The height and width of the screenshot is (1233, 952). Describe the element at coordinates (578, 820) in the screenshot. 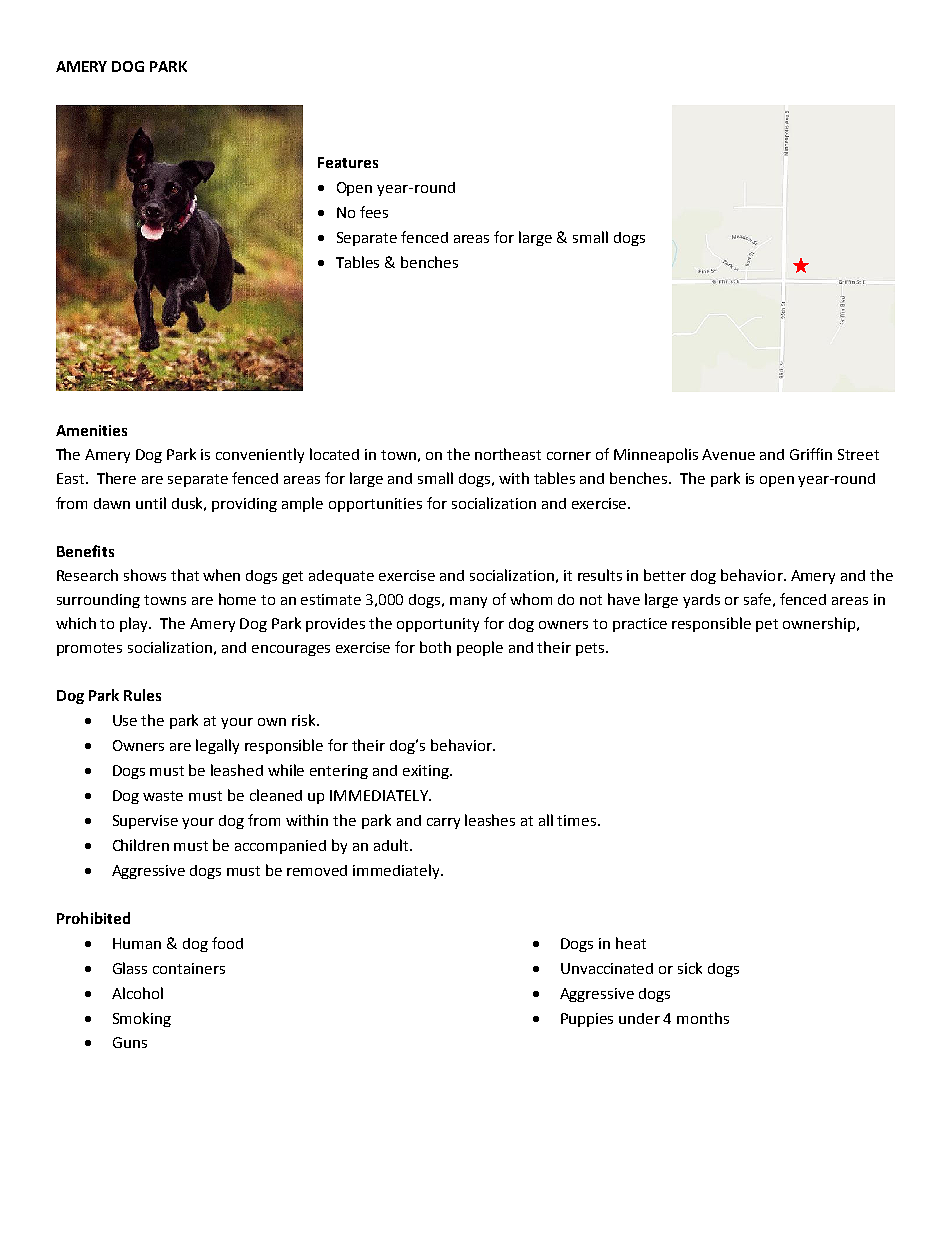

I see `times` at that location.
